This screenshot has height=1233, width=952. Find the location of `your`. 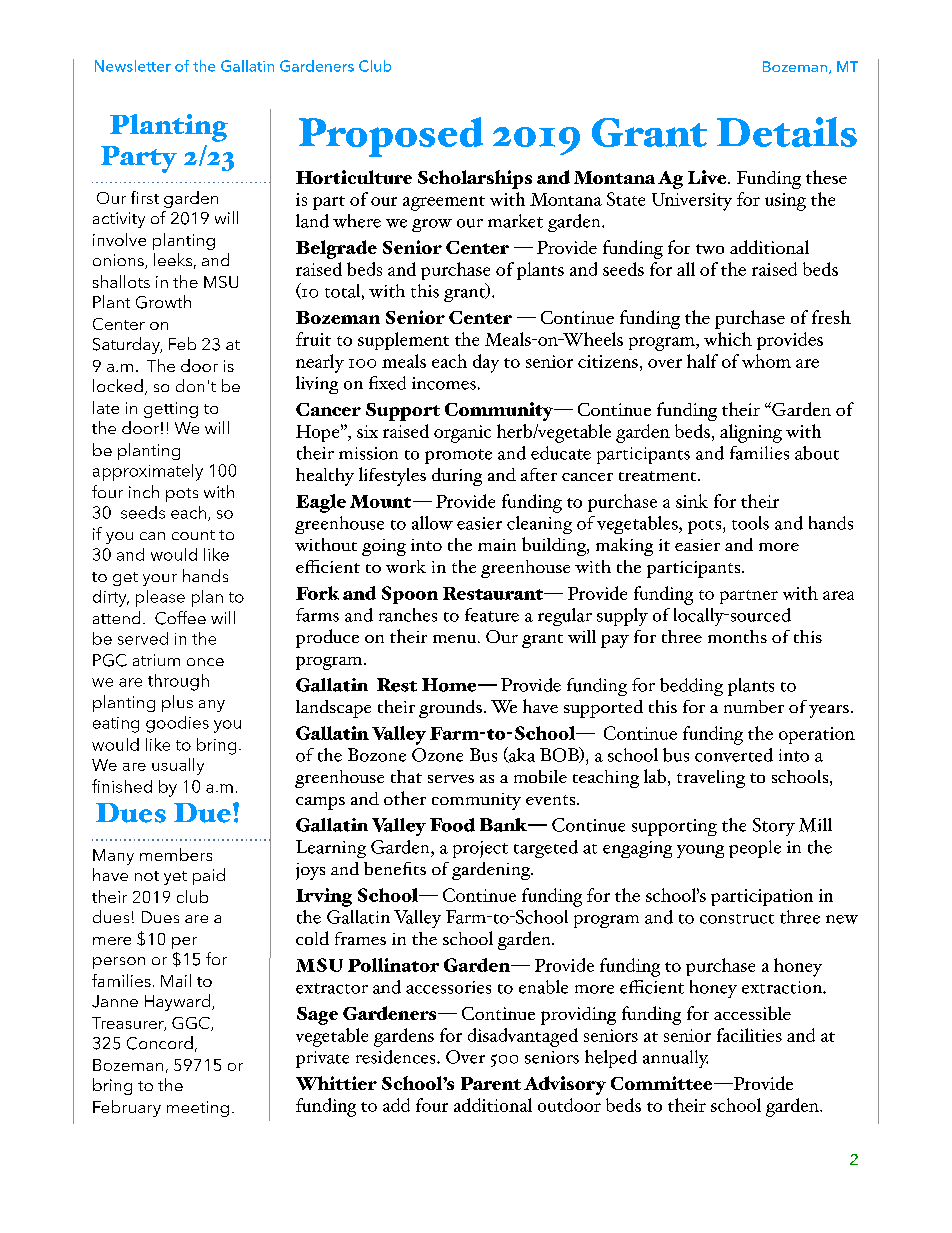

your is located at coordinates (160, 580).
